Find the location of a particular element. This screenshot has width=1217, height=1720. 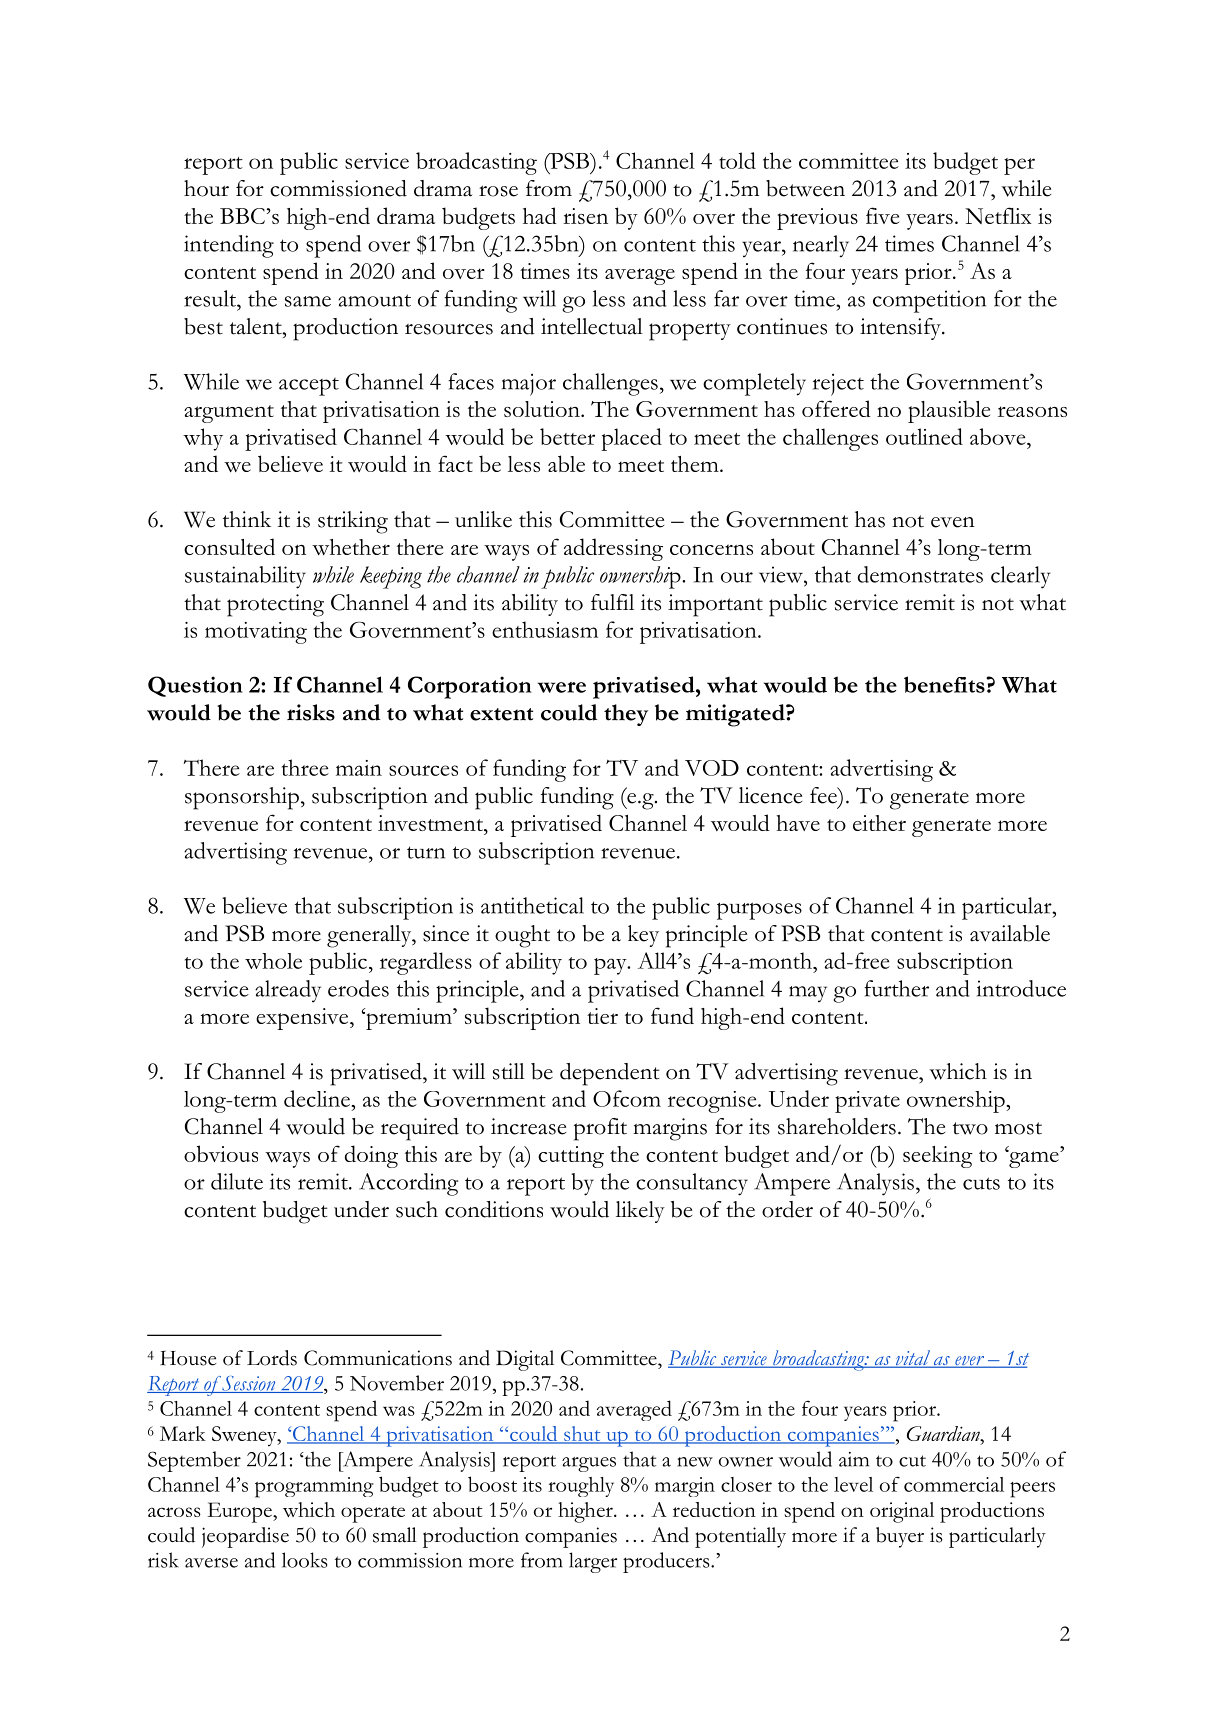

either is located at coordinates (879, 823).
